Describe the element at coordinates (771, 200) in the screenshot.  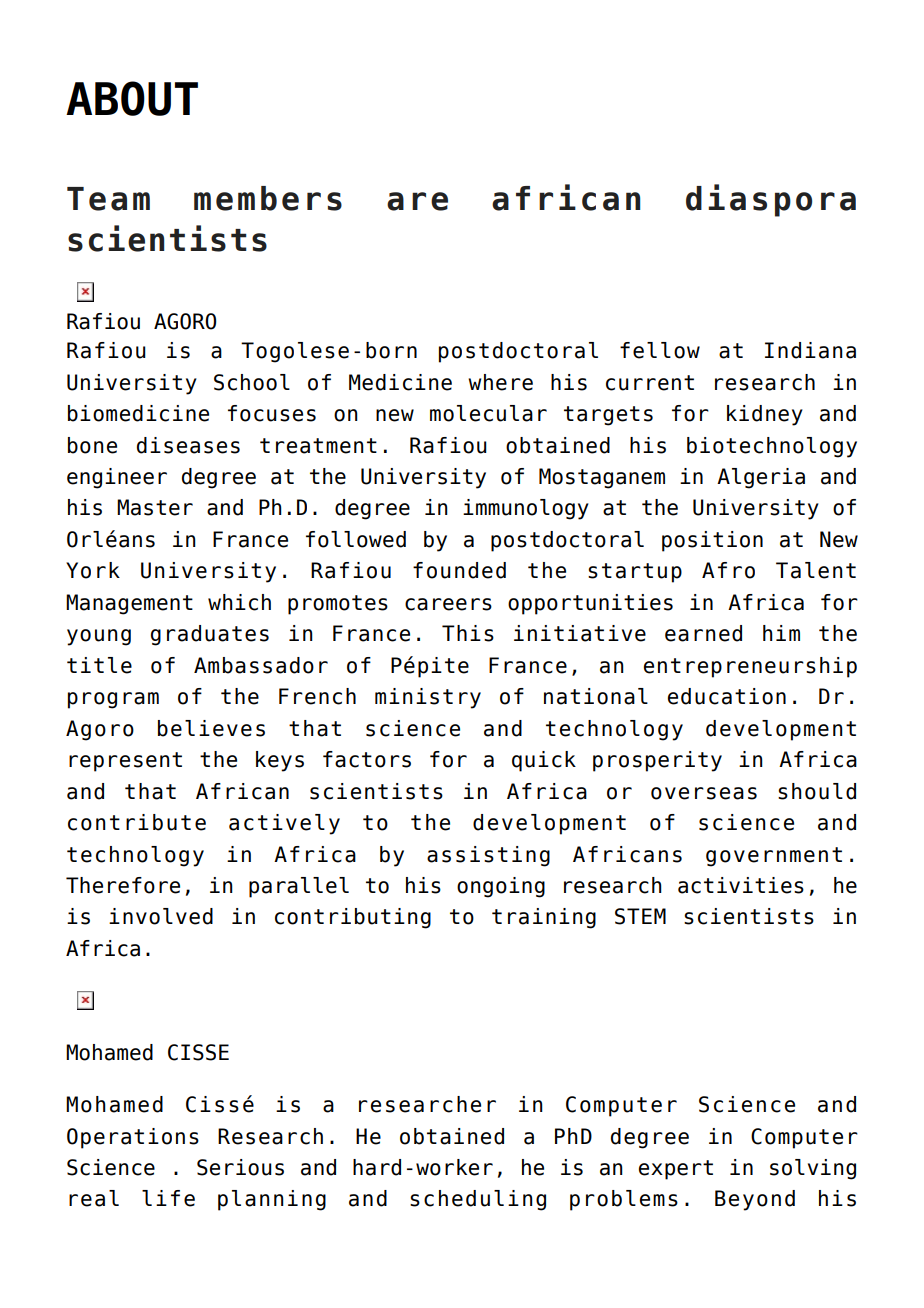
I see `diaspora` at that location.
